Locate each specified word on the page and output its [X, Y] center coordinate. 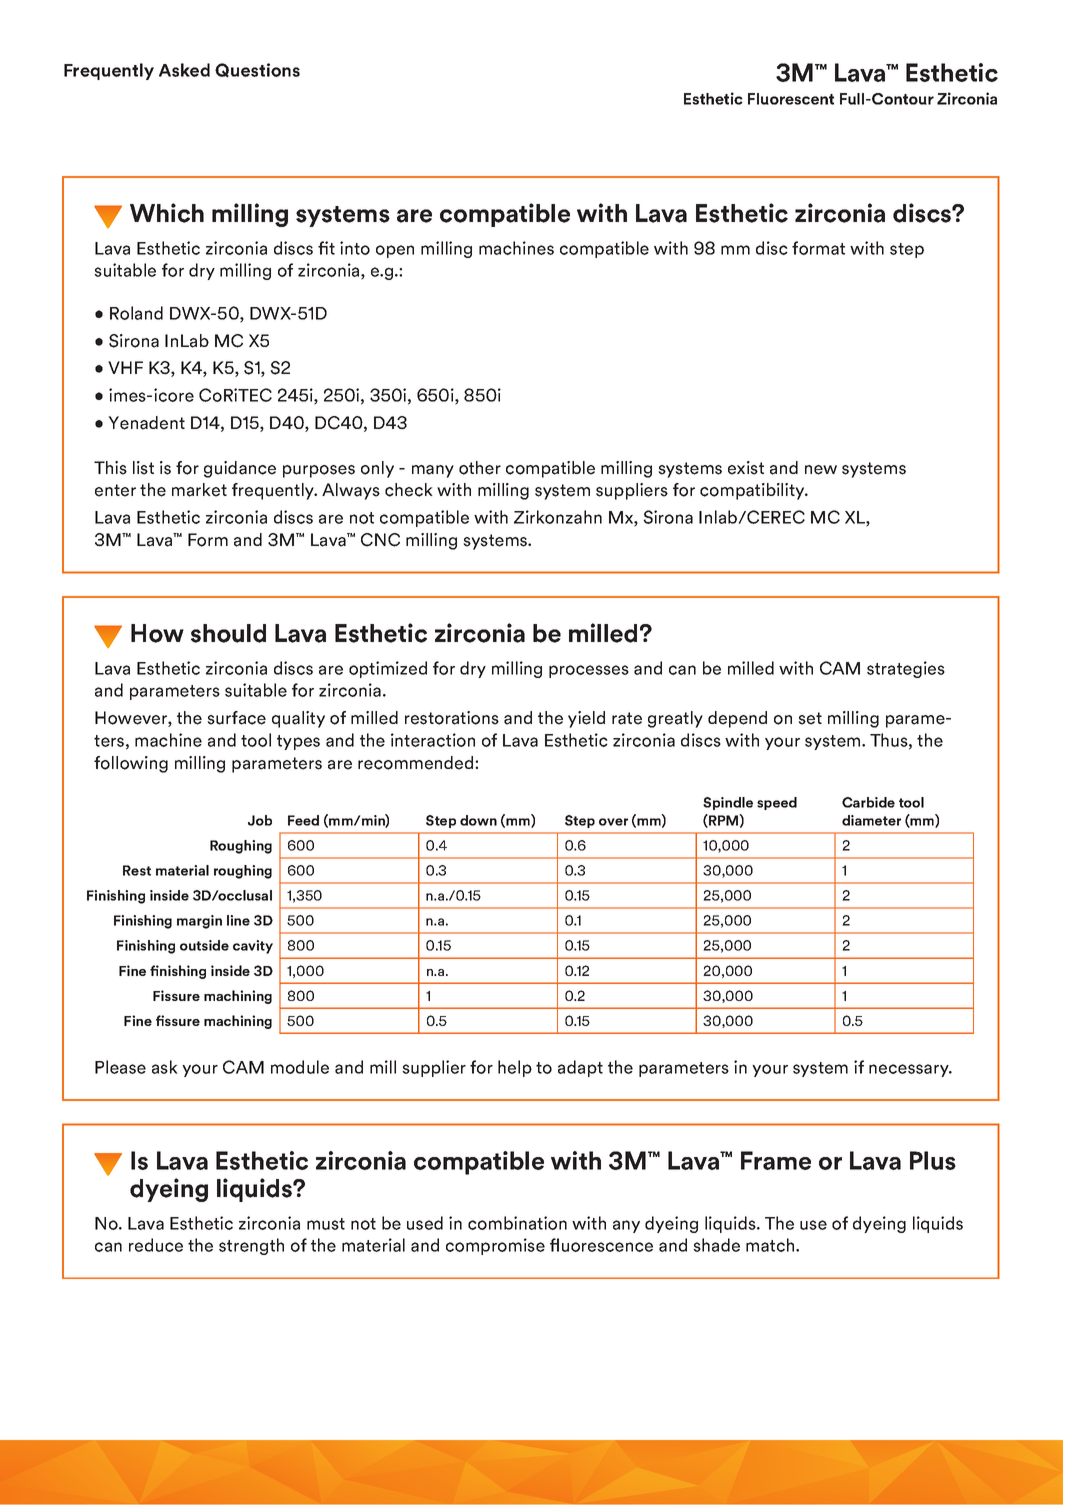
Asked [184, 70]
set [810, 718]
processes [589, 671]
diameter [871, 820]
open [395, 251]
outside [204, 945]
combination [517, 1223]
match [771, 1245]
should [228, 633]
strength [251, 1246]
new [821, 470]
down [478, 820]
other [480, 468]
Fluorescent [791, 99]
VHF [125, 367]
